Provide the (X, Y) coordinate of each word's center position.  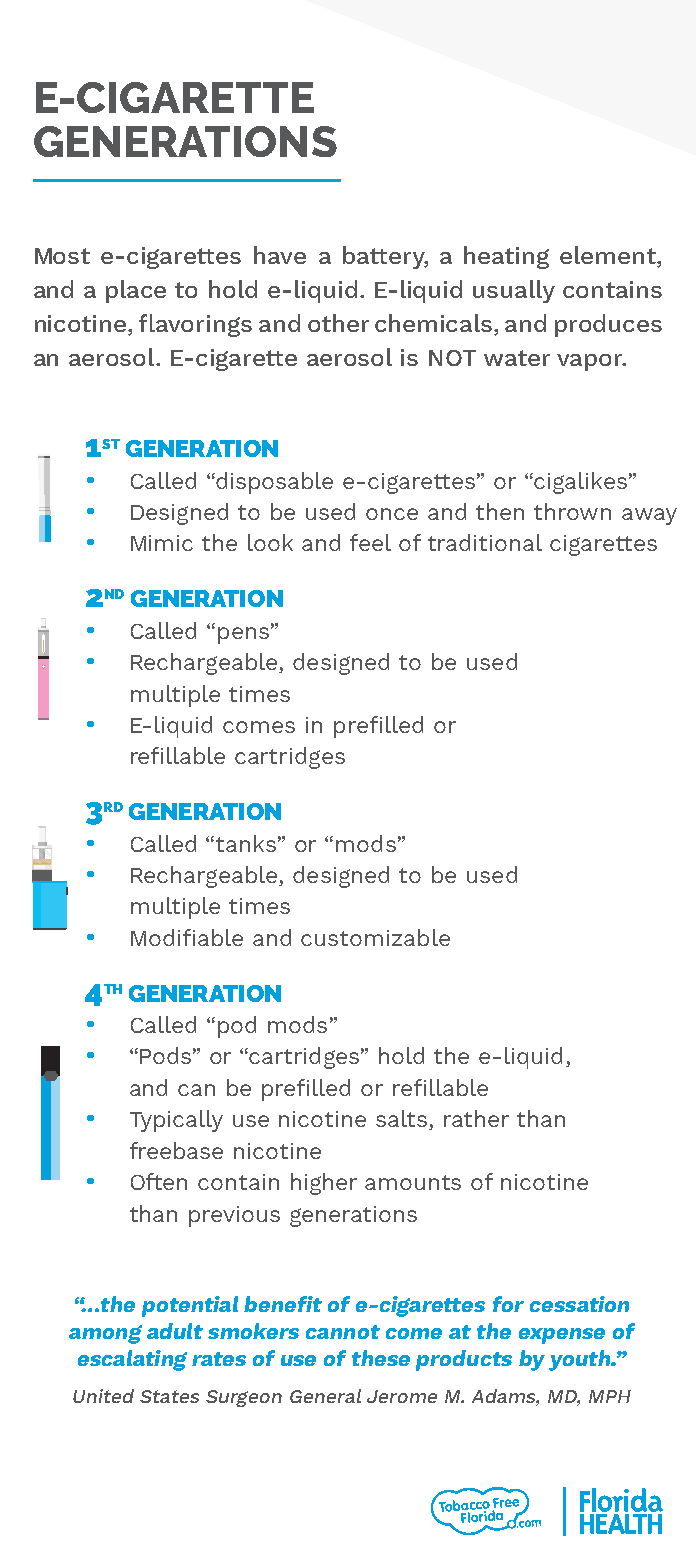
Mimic (162, 543)
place (136, 291)
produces (608, 325)
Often (159, 1181)
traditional (485, 542)
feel (370, 542)
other (338, 323)
